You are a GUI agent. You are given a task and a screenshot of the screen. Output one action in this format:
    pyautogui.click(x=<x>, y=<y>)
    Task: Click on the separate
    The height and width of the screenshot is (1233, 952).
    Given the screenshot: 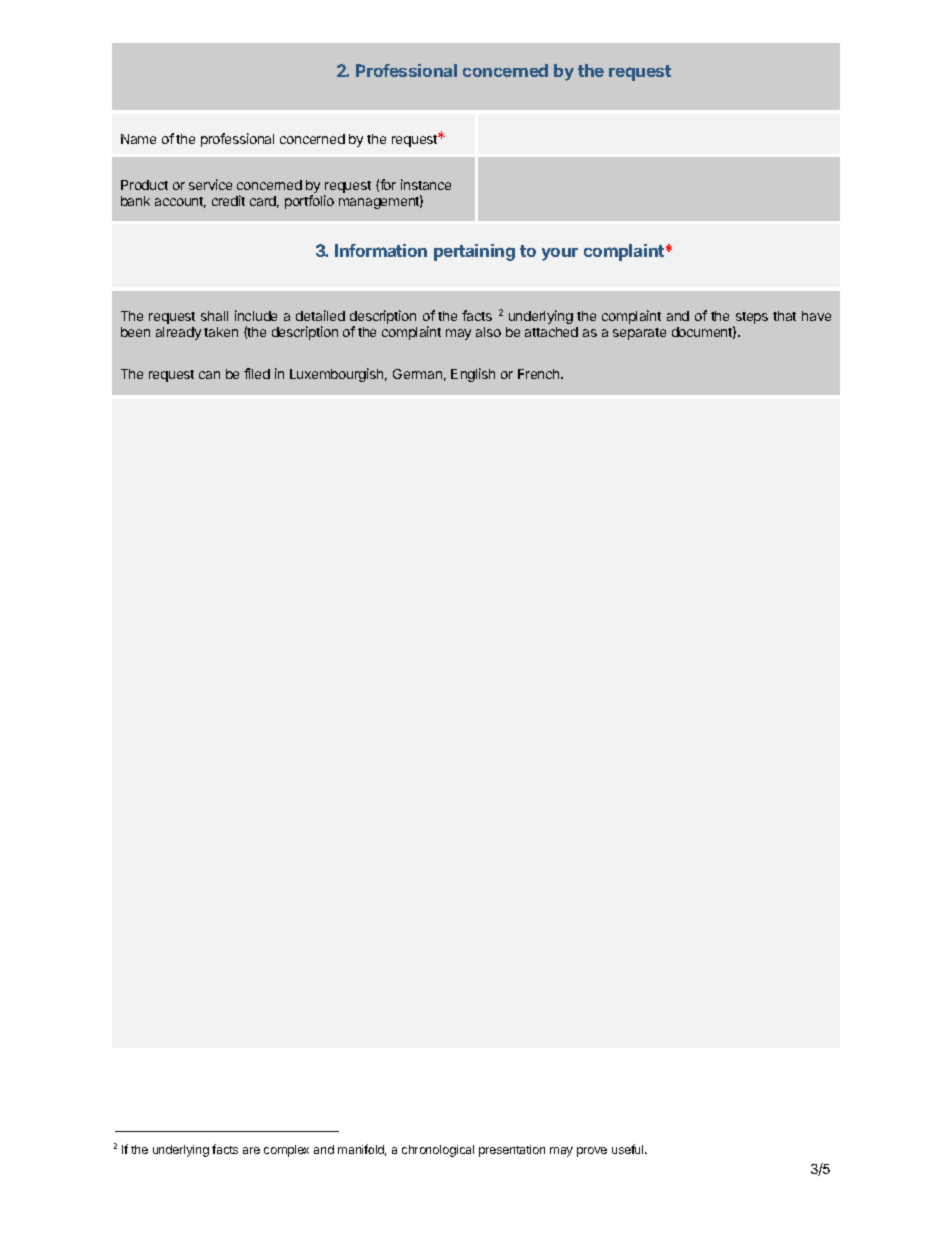 What is the action you would take?
    pyautogui.click(x=639, y=334)
